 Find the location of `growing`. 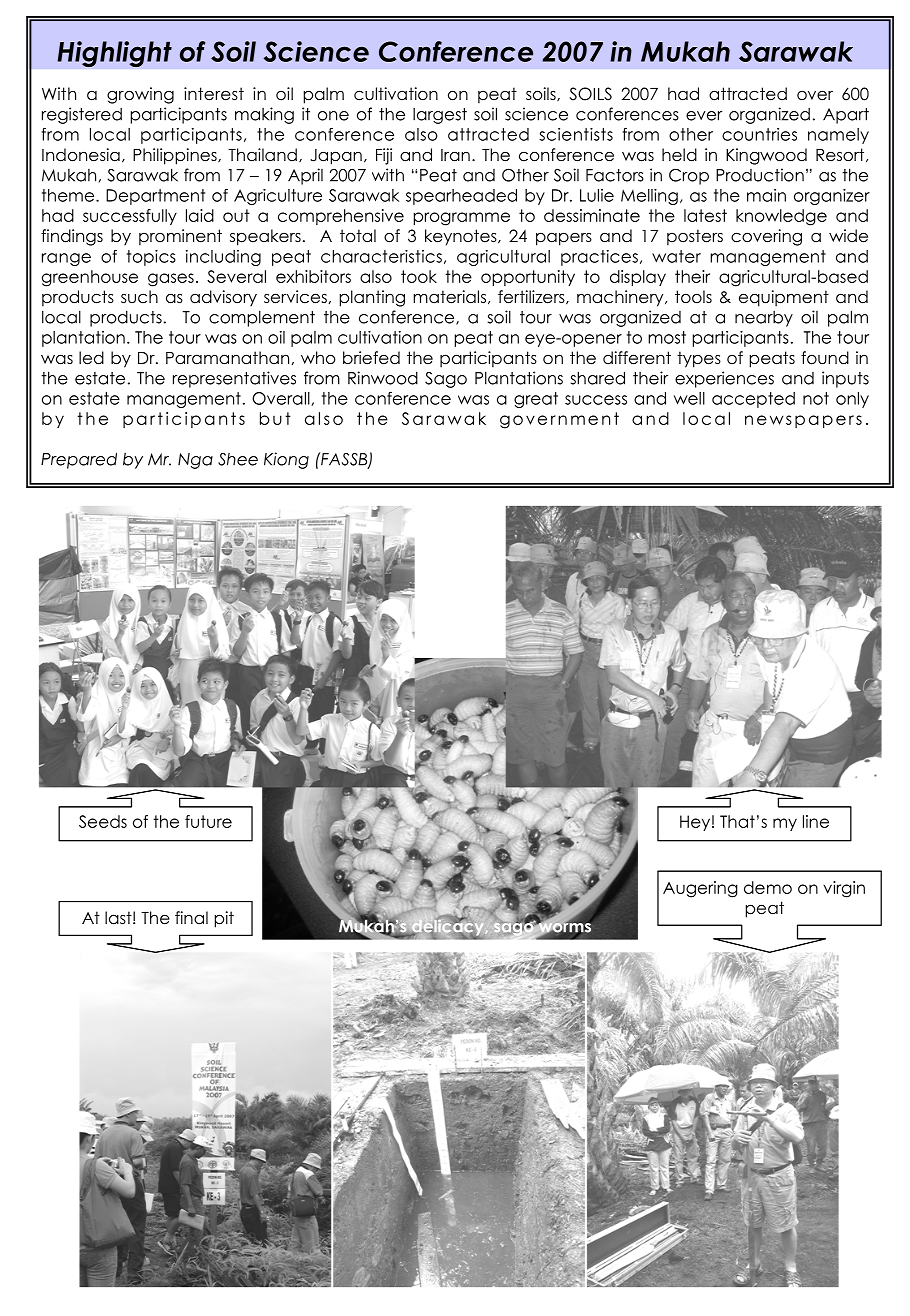

growing is located at coordinates (140, 95).
